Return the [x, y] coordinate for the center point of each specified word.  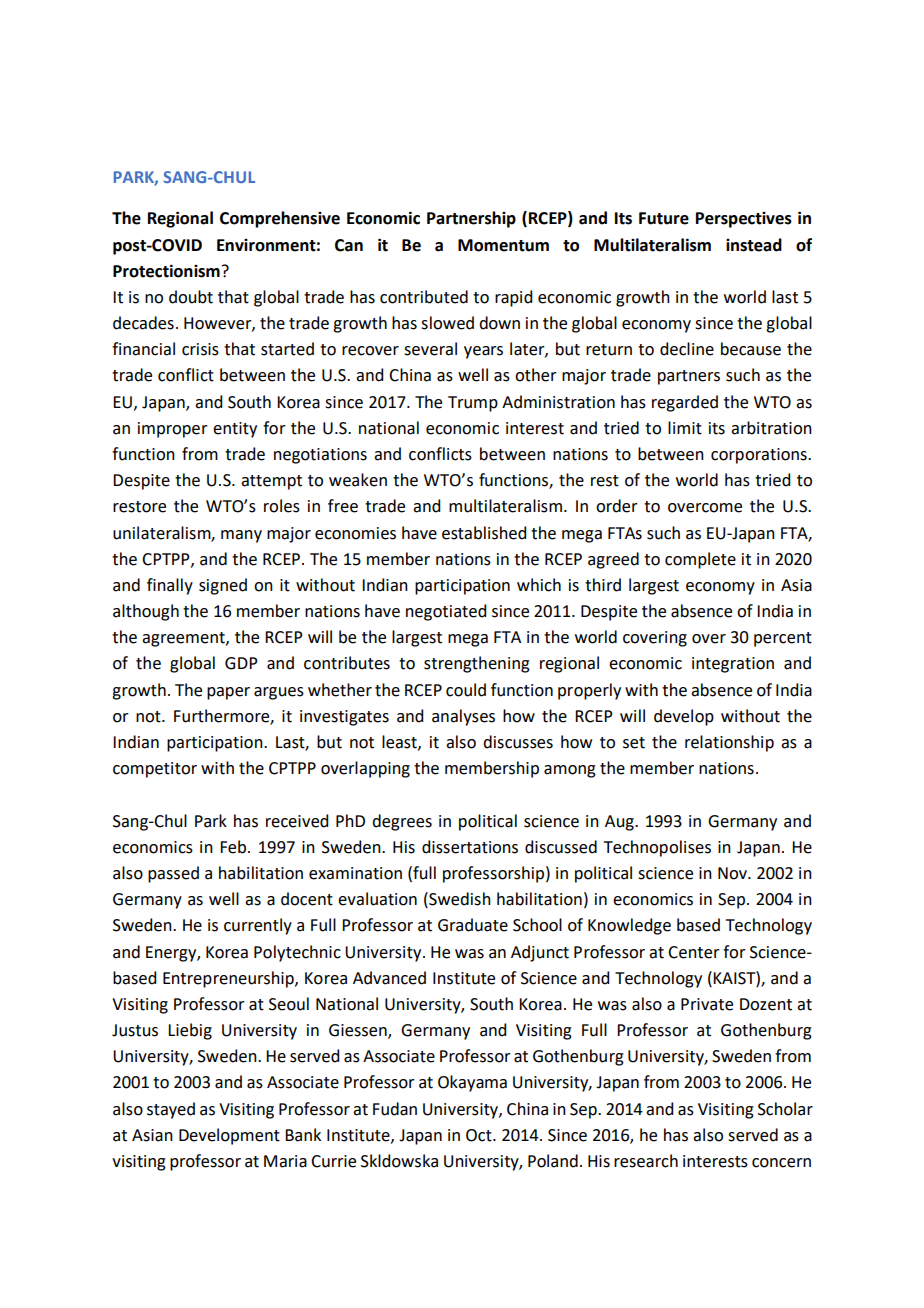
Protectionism [166, 271]
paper [228, 693]
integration [733, 665]
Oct [480, 1135]
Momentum [503, 245]
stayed [171, 1110]
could [466, 690]
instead [754, 245]
